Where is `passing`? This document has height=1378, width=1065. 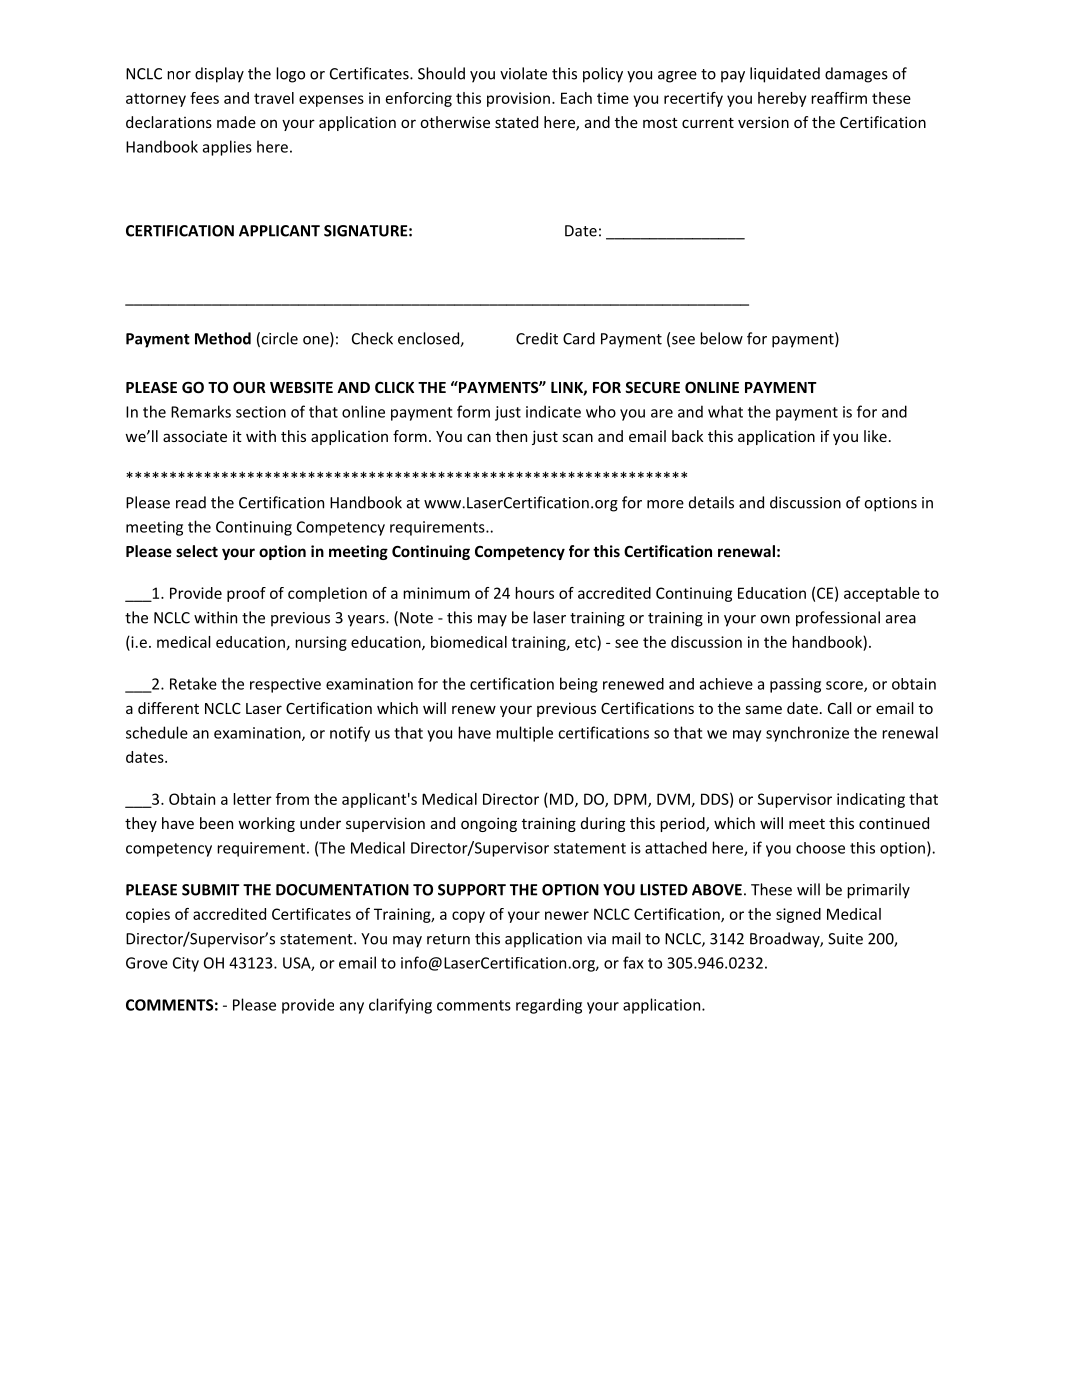 passing is located at coordinates (795, 685).
